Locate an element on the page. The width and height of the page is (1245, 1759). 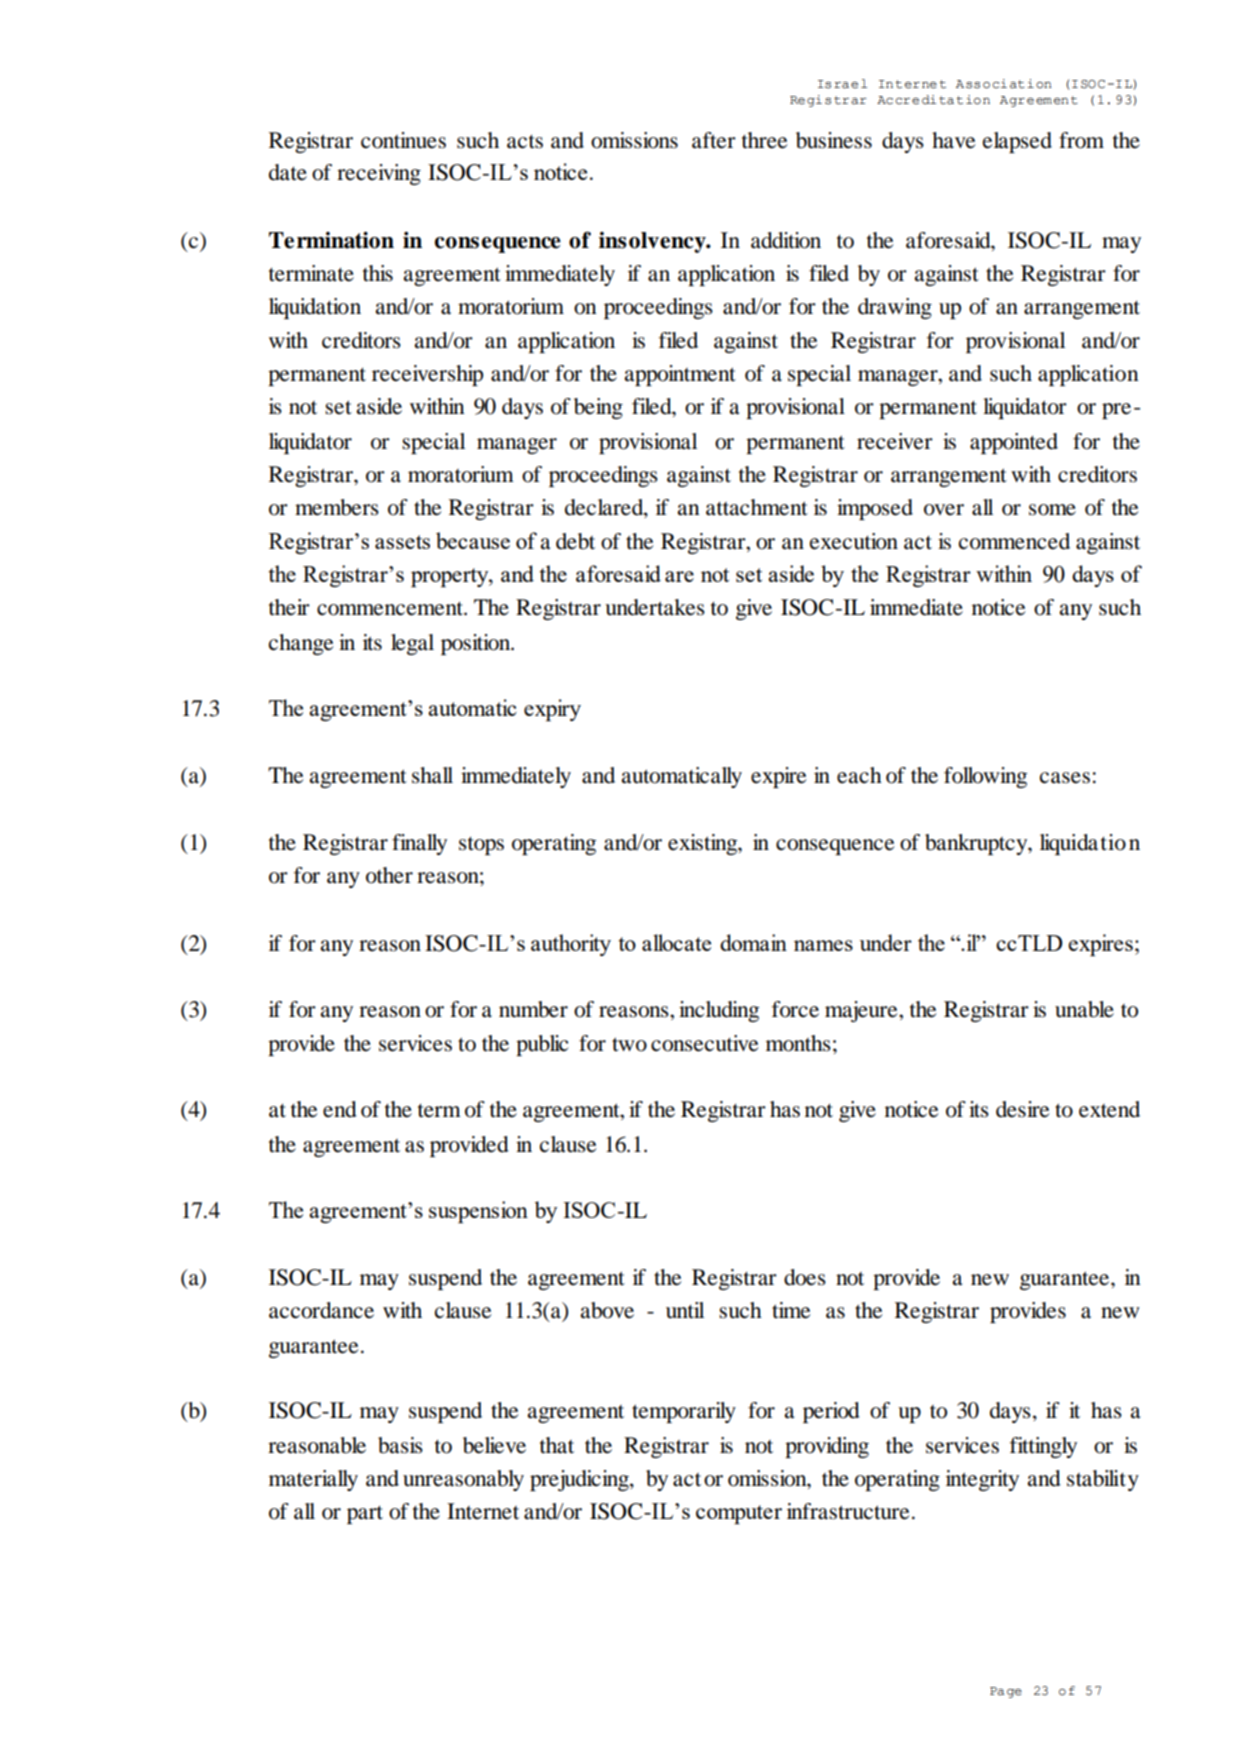
suspension is located at coordinates (478, 1212).
